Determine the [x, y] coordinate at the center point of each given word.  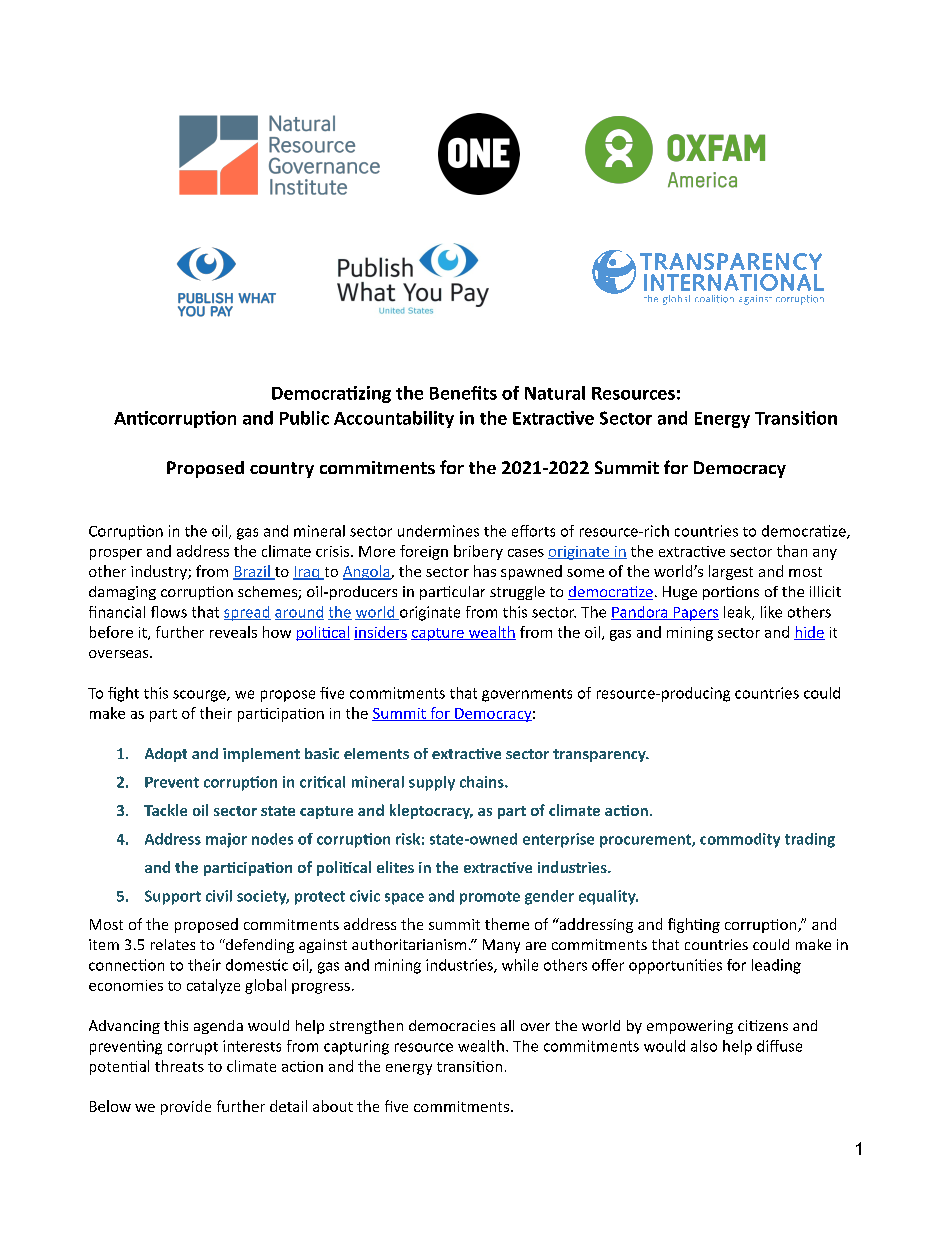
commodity [740, 840]
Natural [555, 393]
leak [738, 613]
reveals [233, 632]
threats [179, 1066]
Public [304, 418]
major [226, 840]
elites [395, 867]
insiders [380, 633]
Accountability [394, 419]
